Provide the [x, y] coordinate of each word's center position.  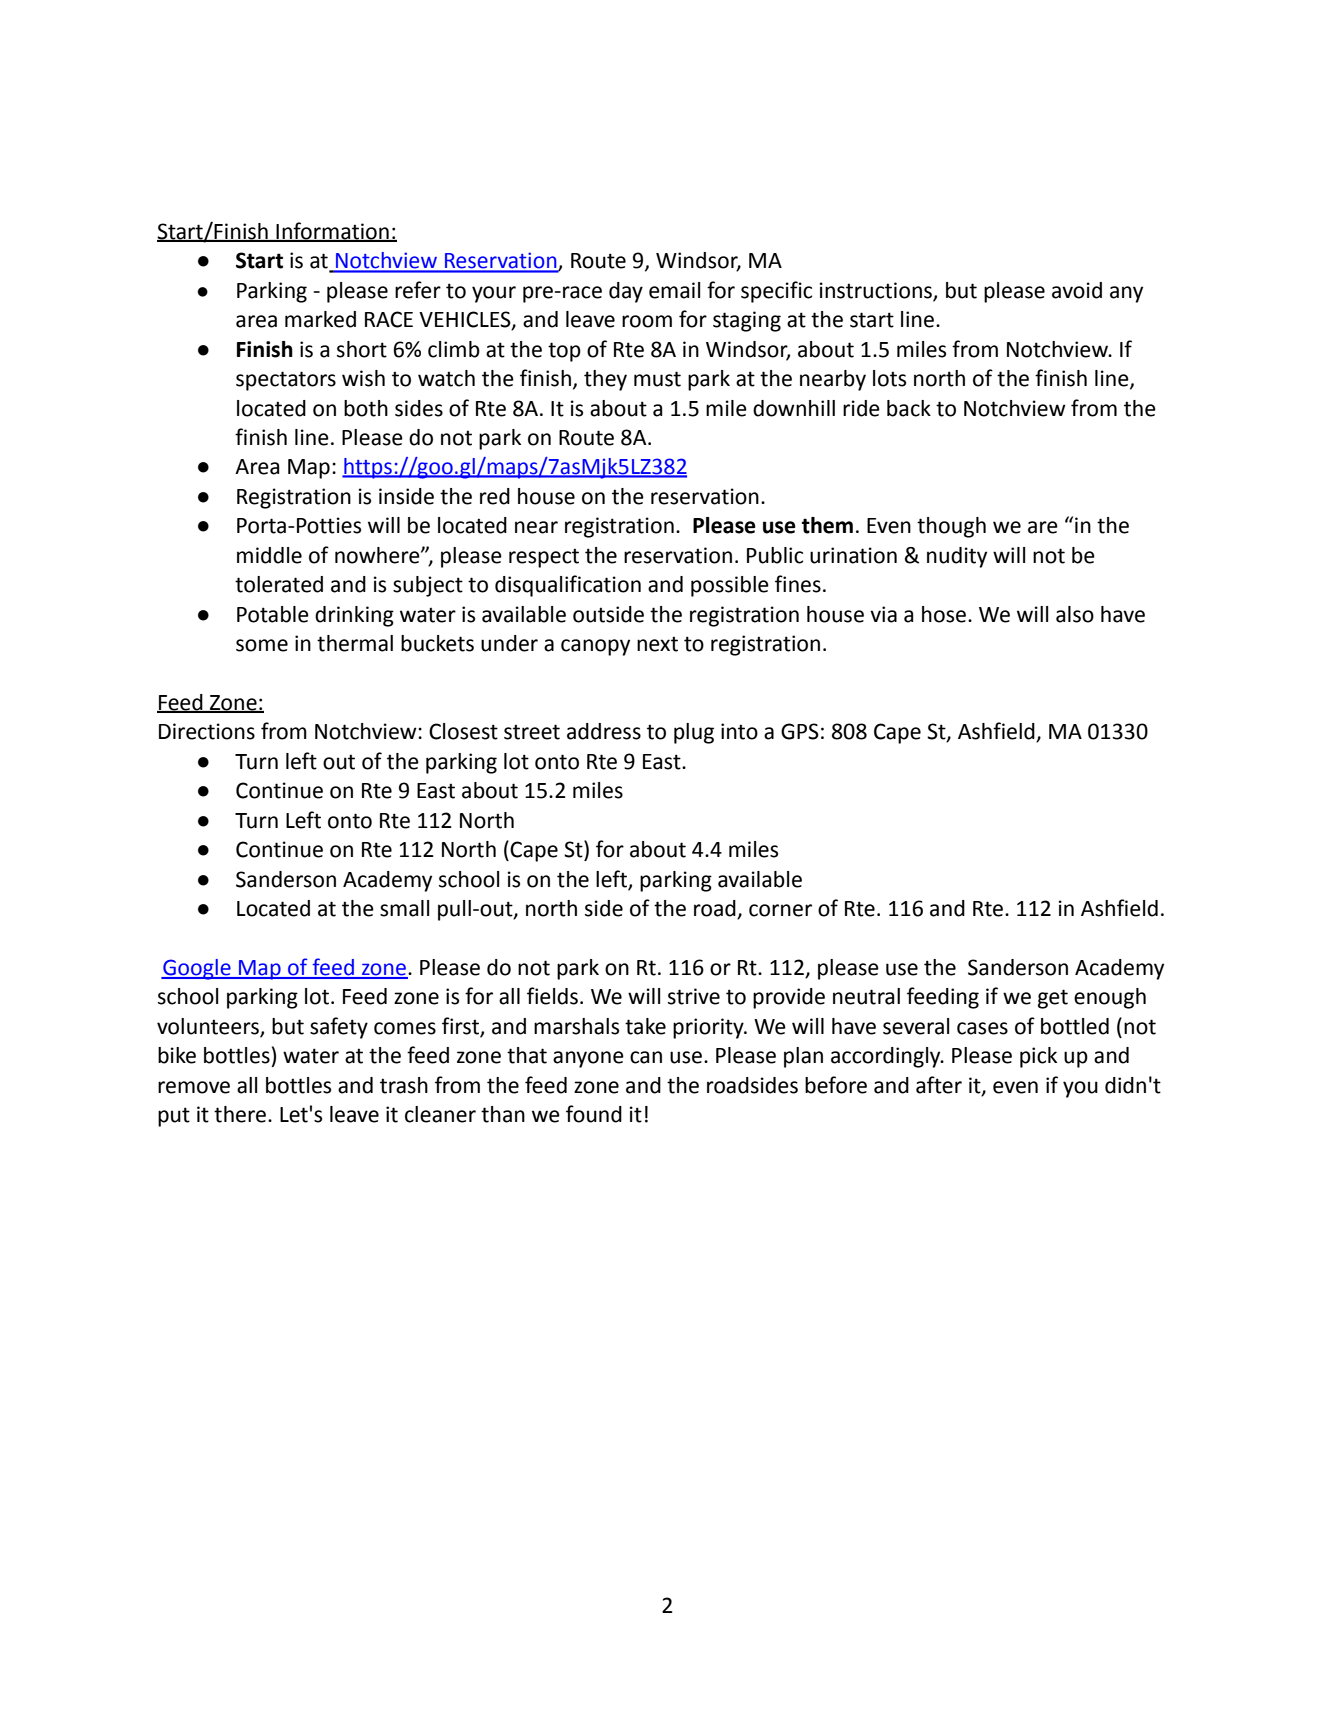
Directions [207, 731]
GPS [800, 731]
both [366, 408]
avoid [1077, 290]
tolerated [279, 584]
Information [333, 232]
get [1053, 999]
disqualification [568, 586]
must [657, 379]
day [626, 292]
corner [780, 910]
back [909, 408]
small [404, 908]
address [604, 731]
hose [944, 614]
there [241, 1114]
